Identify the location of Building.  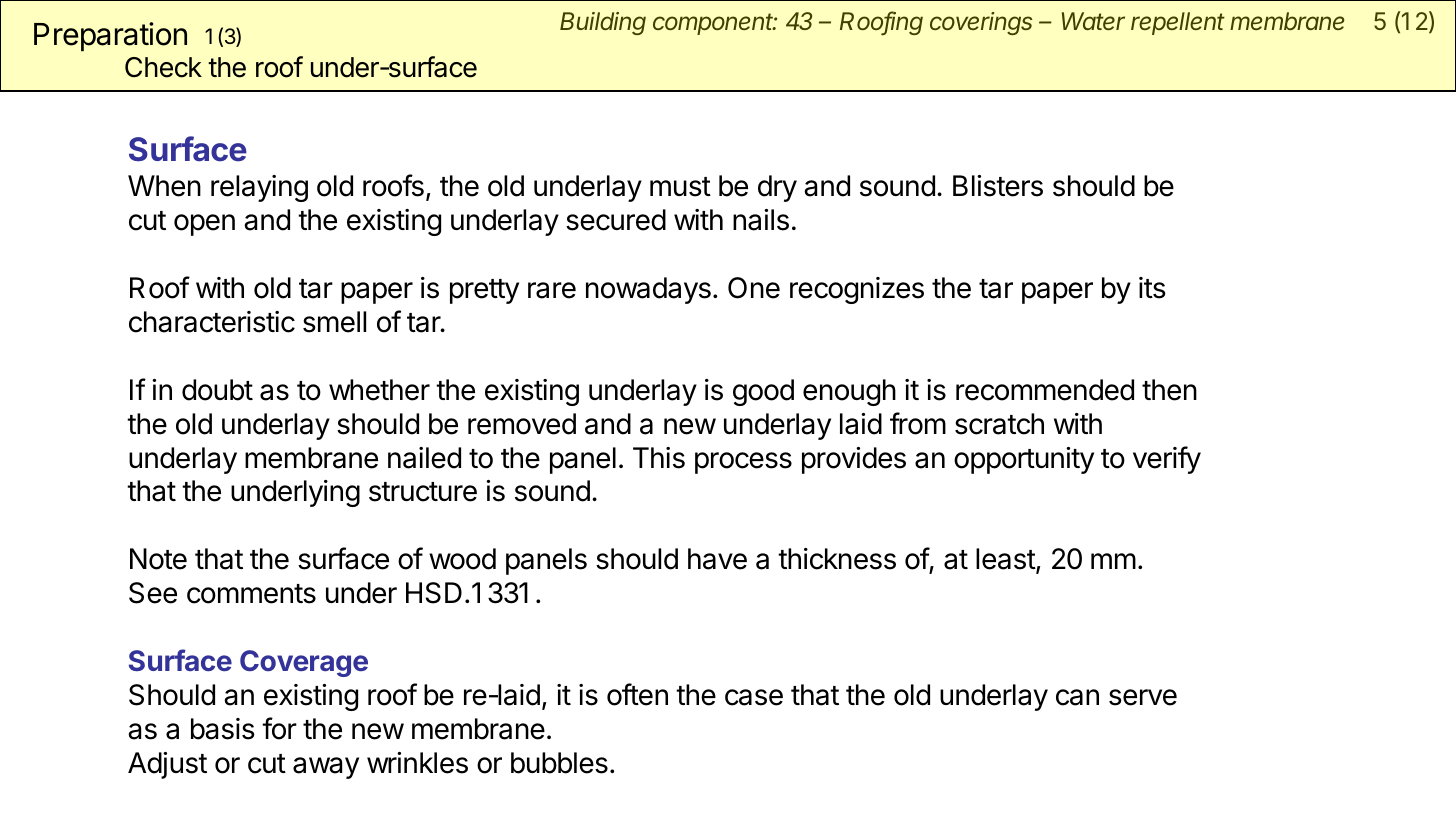
(603, 23).
